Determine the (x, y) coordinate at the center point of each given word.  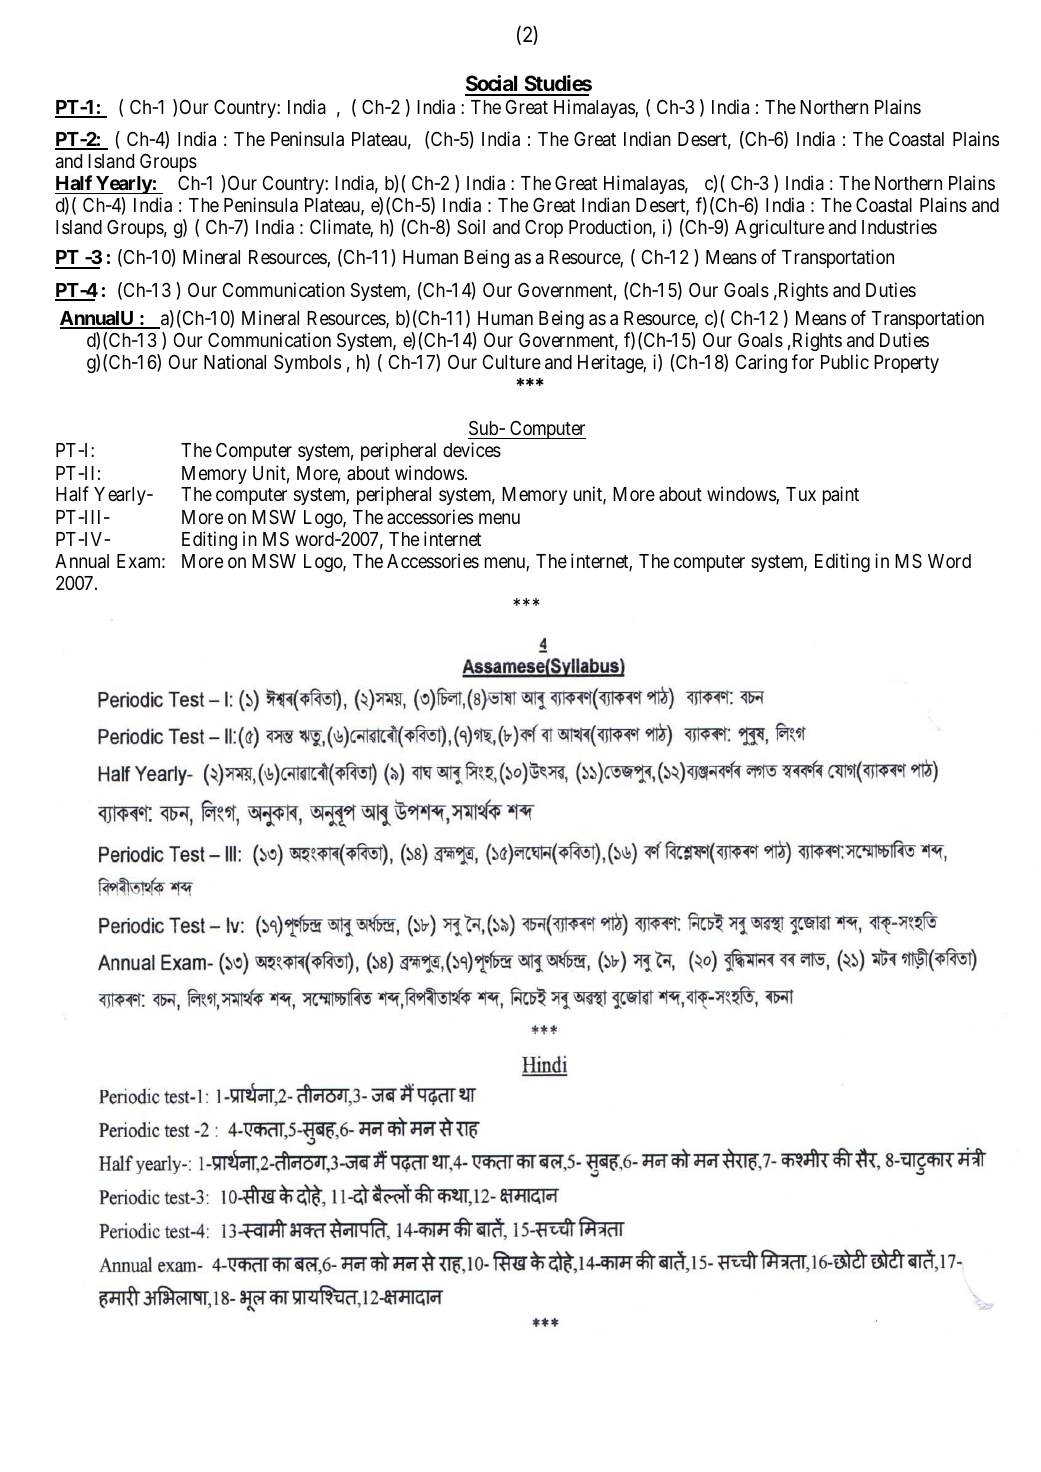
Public (845, 361)
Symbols (307, 364)
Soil (471, 226)
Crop (544, 229)
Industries (899, 226)
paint (841, 495)
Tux (801, 494)
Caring (761, 363)
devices (472, 449)
